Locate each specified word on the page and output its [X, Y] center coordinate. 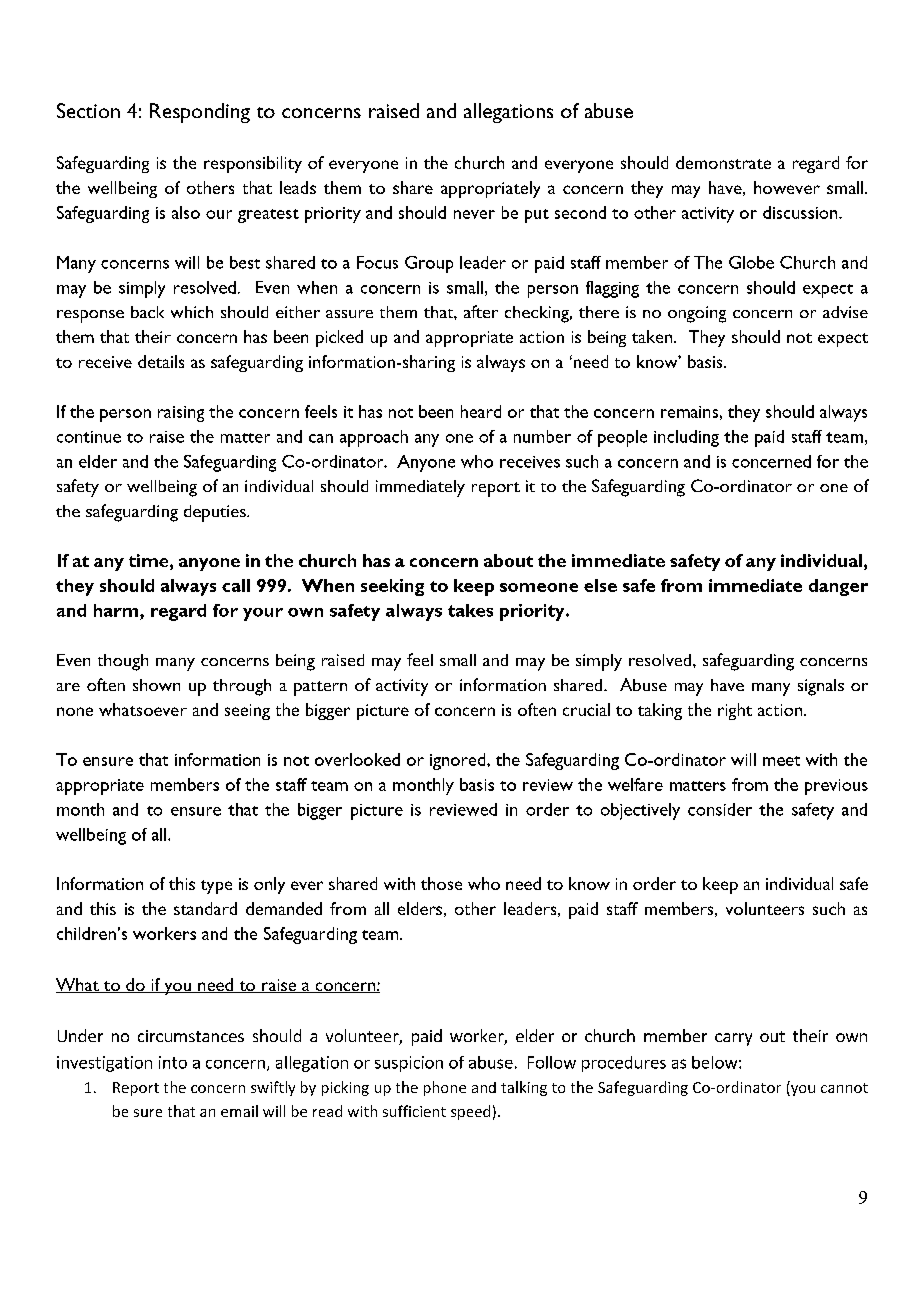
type [216, 887]
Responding [200, 113]
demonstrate [723, 162]
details [161, 361]
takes [470, 610]
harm [117, 610]
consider [720, 809]
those [441, 883]
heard [481, 411]
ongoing [697, 314]
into [173, 1062]
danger [838, 587]
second [580, 212]
